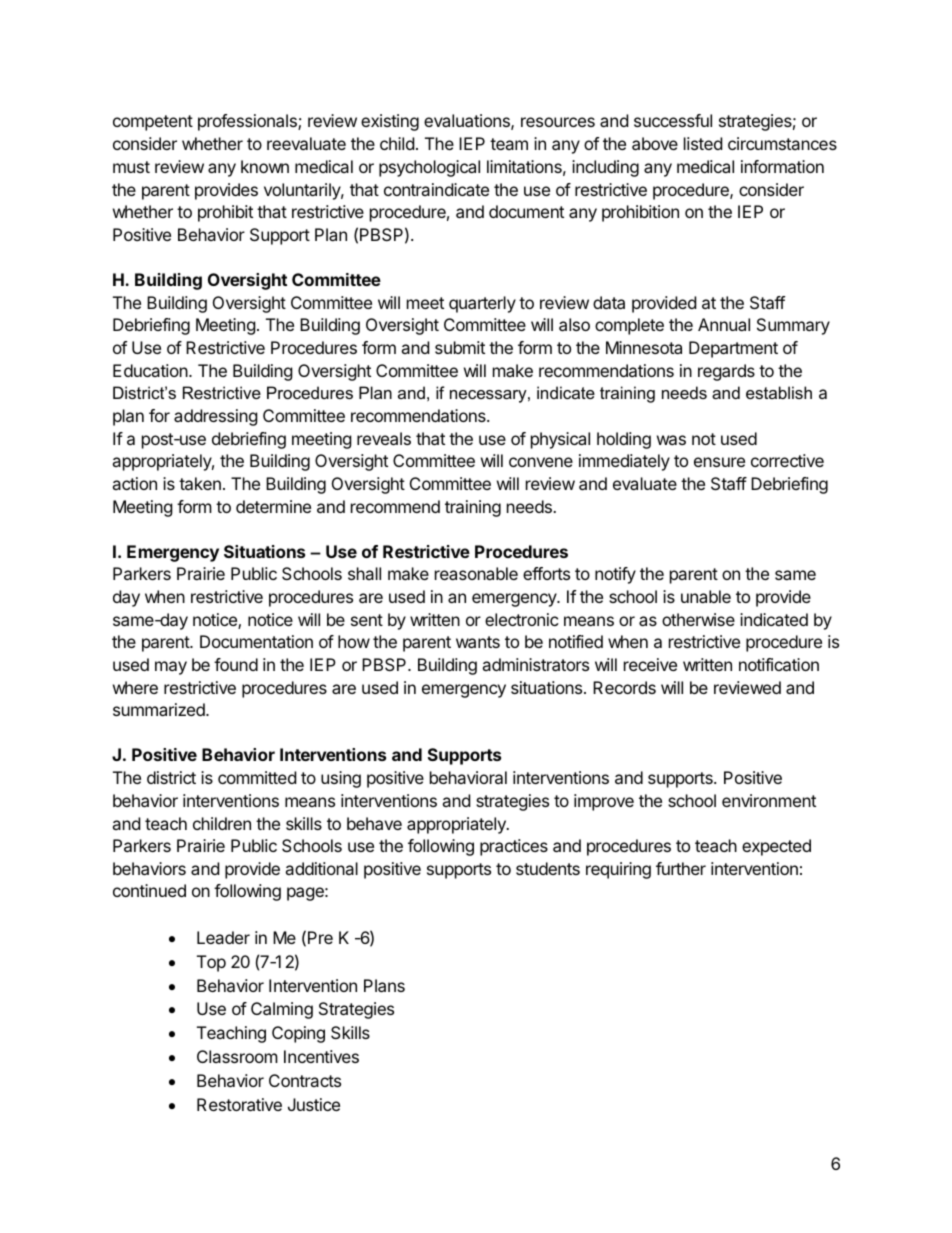 The image size is (952, 1233). I want to click on listed, so click(703, 143).
